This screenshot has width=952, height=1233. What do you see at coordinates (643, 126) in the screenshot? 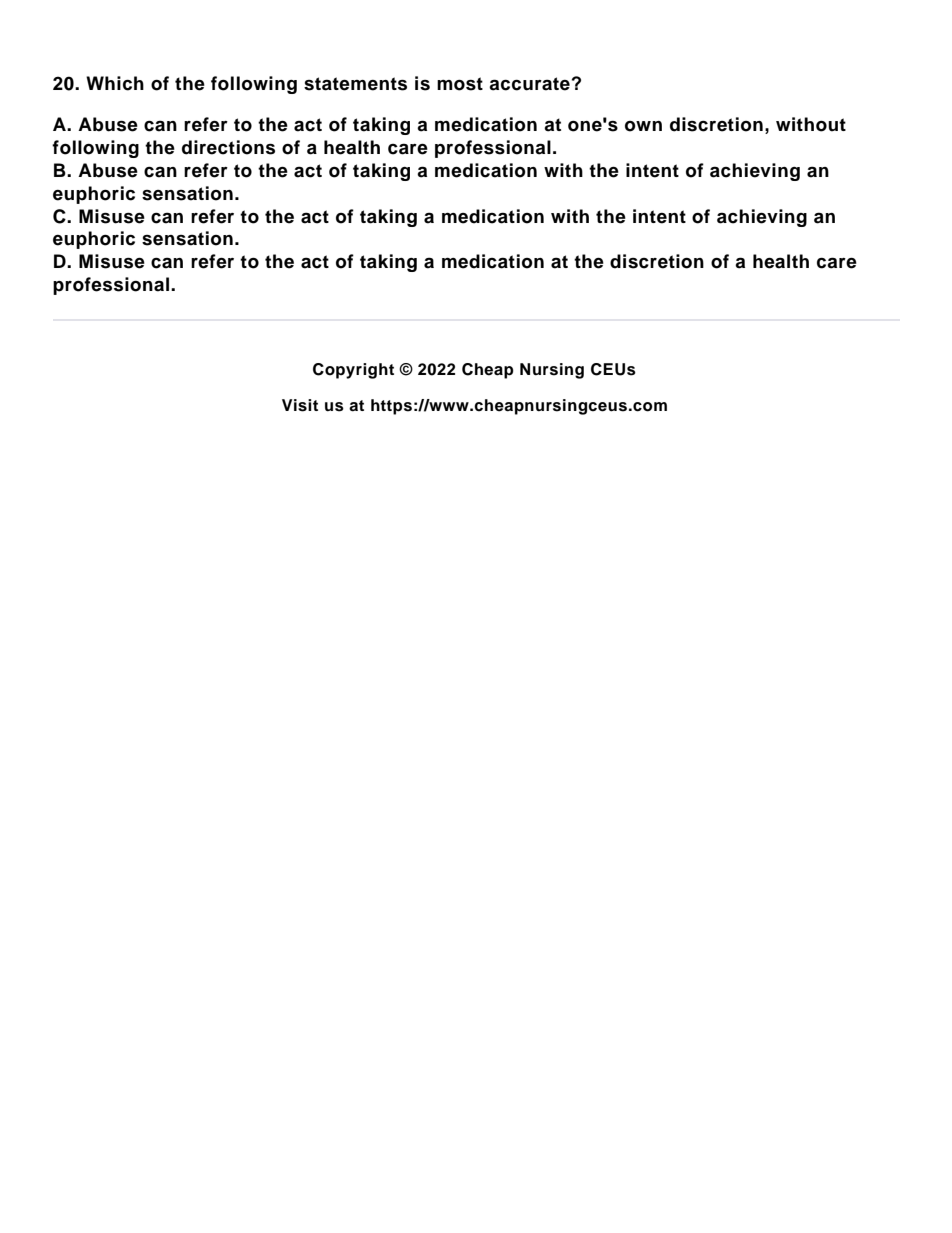
I see `own` at bounding box center [643, 126].
